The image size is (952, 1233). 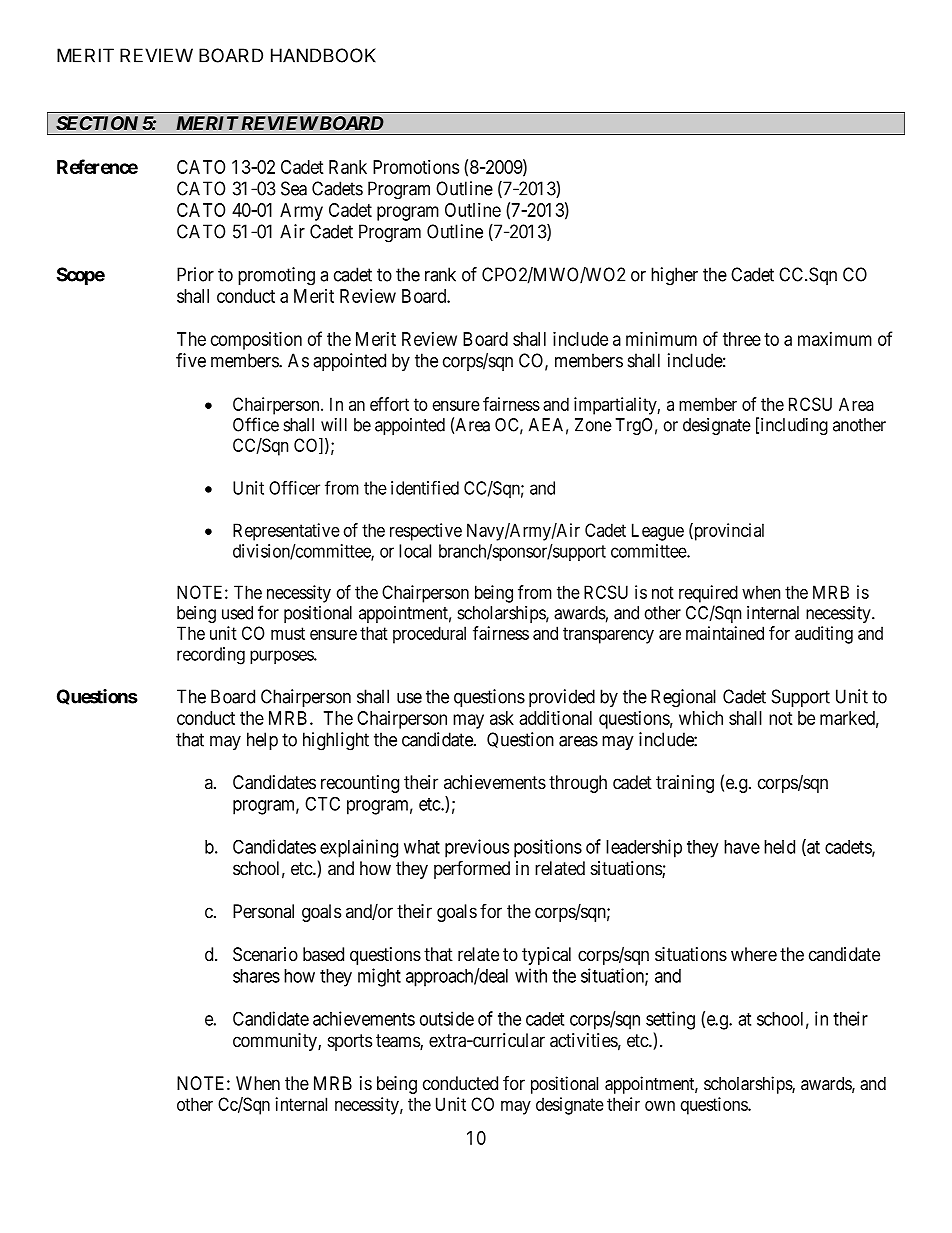 I want to click on effort, so click(x=389, y=404).
